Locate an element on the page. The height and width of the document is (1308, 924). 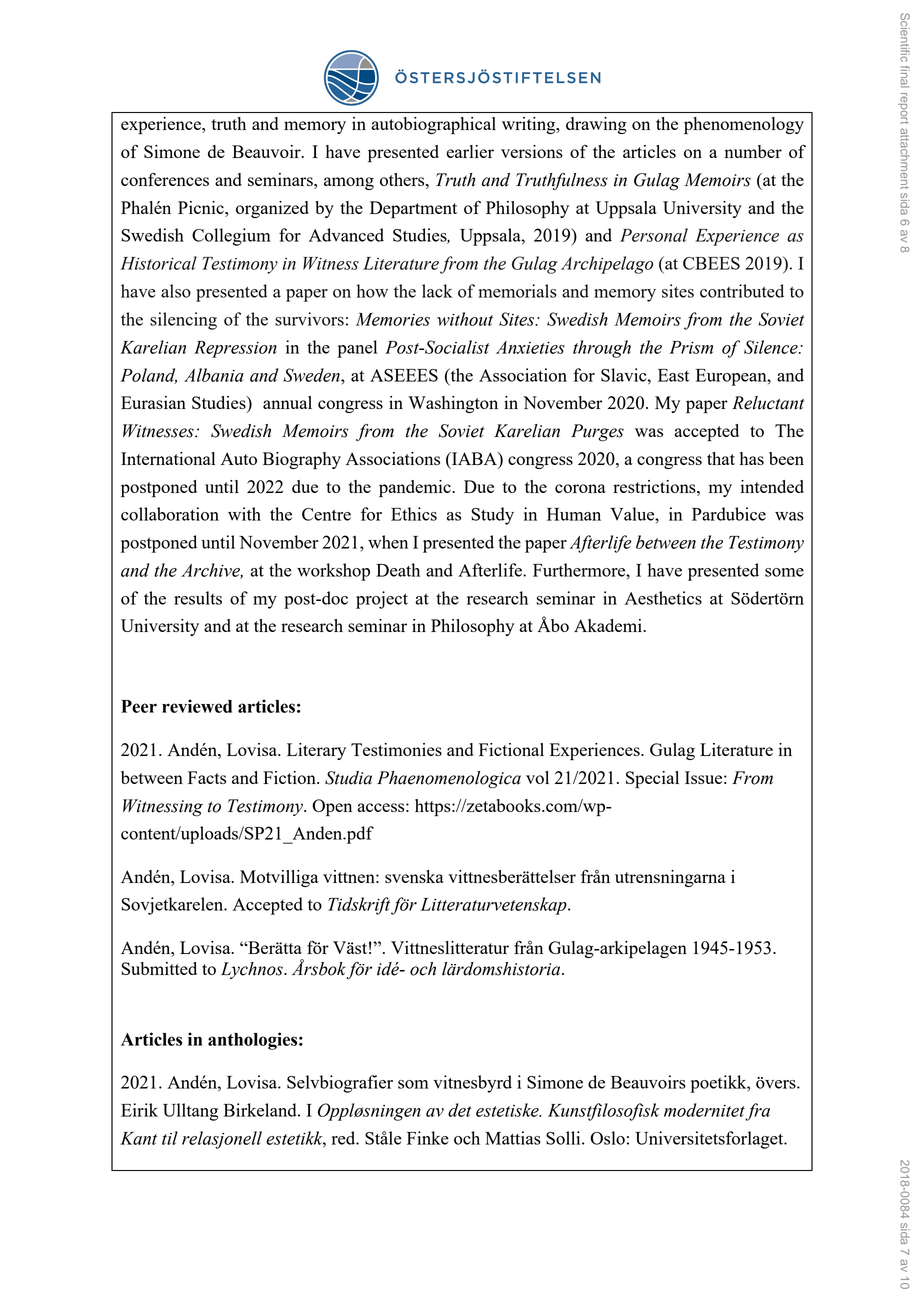
some is located at coordinates (784, 572).
